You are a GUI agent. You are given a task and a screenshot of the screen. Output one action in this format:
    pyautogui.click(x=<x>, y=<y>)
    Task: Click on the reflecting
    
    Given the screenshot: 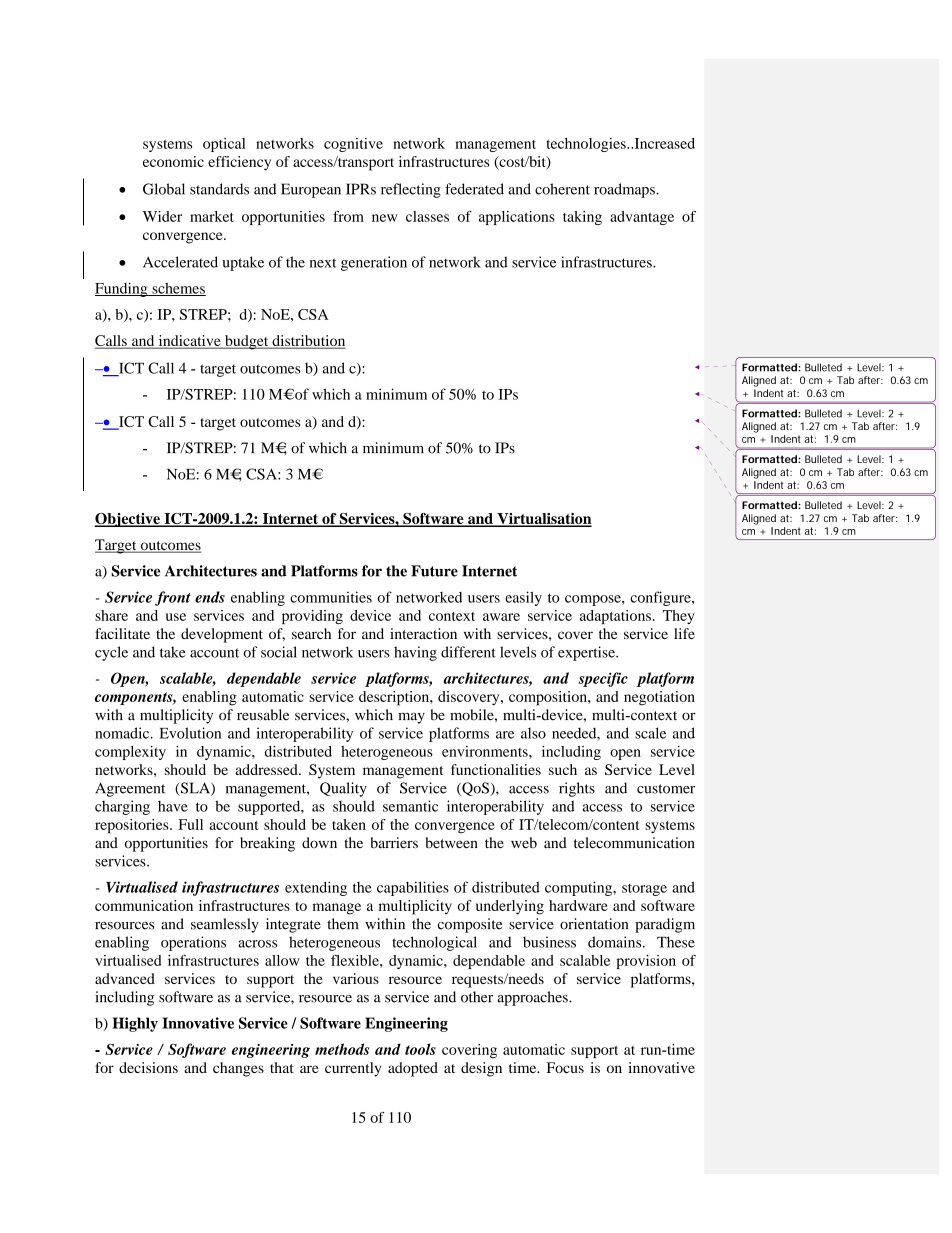 What is the action you would take?
    pyautogui.click(x=411, y=190)
